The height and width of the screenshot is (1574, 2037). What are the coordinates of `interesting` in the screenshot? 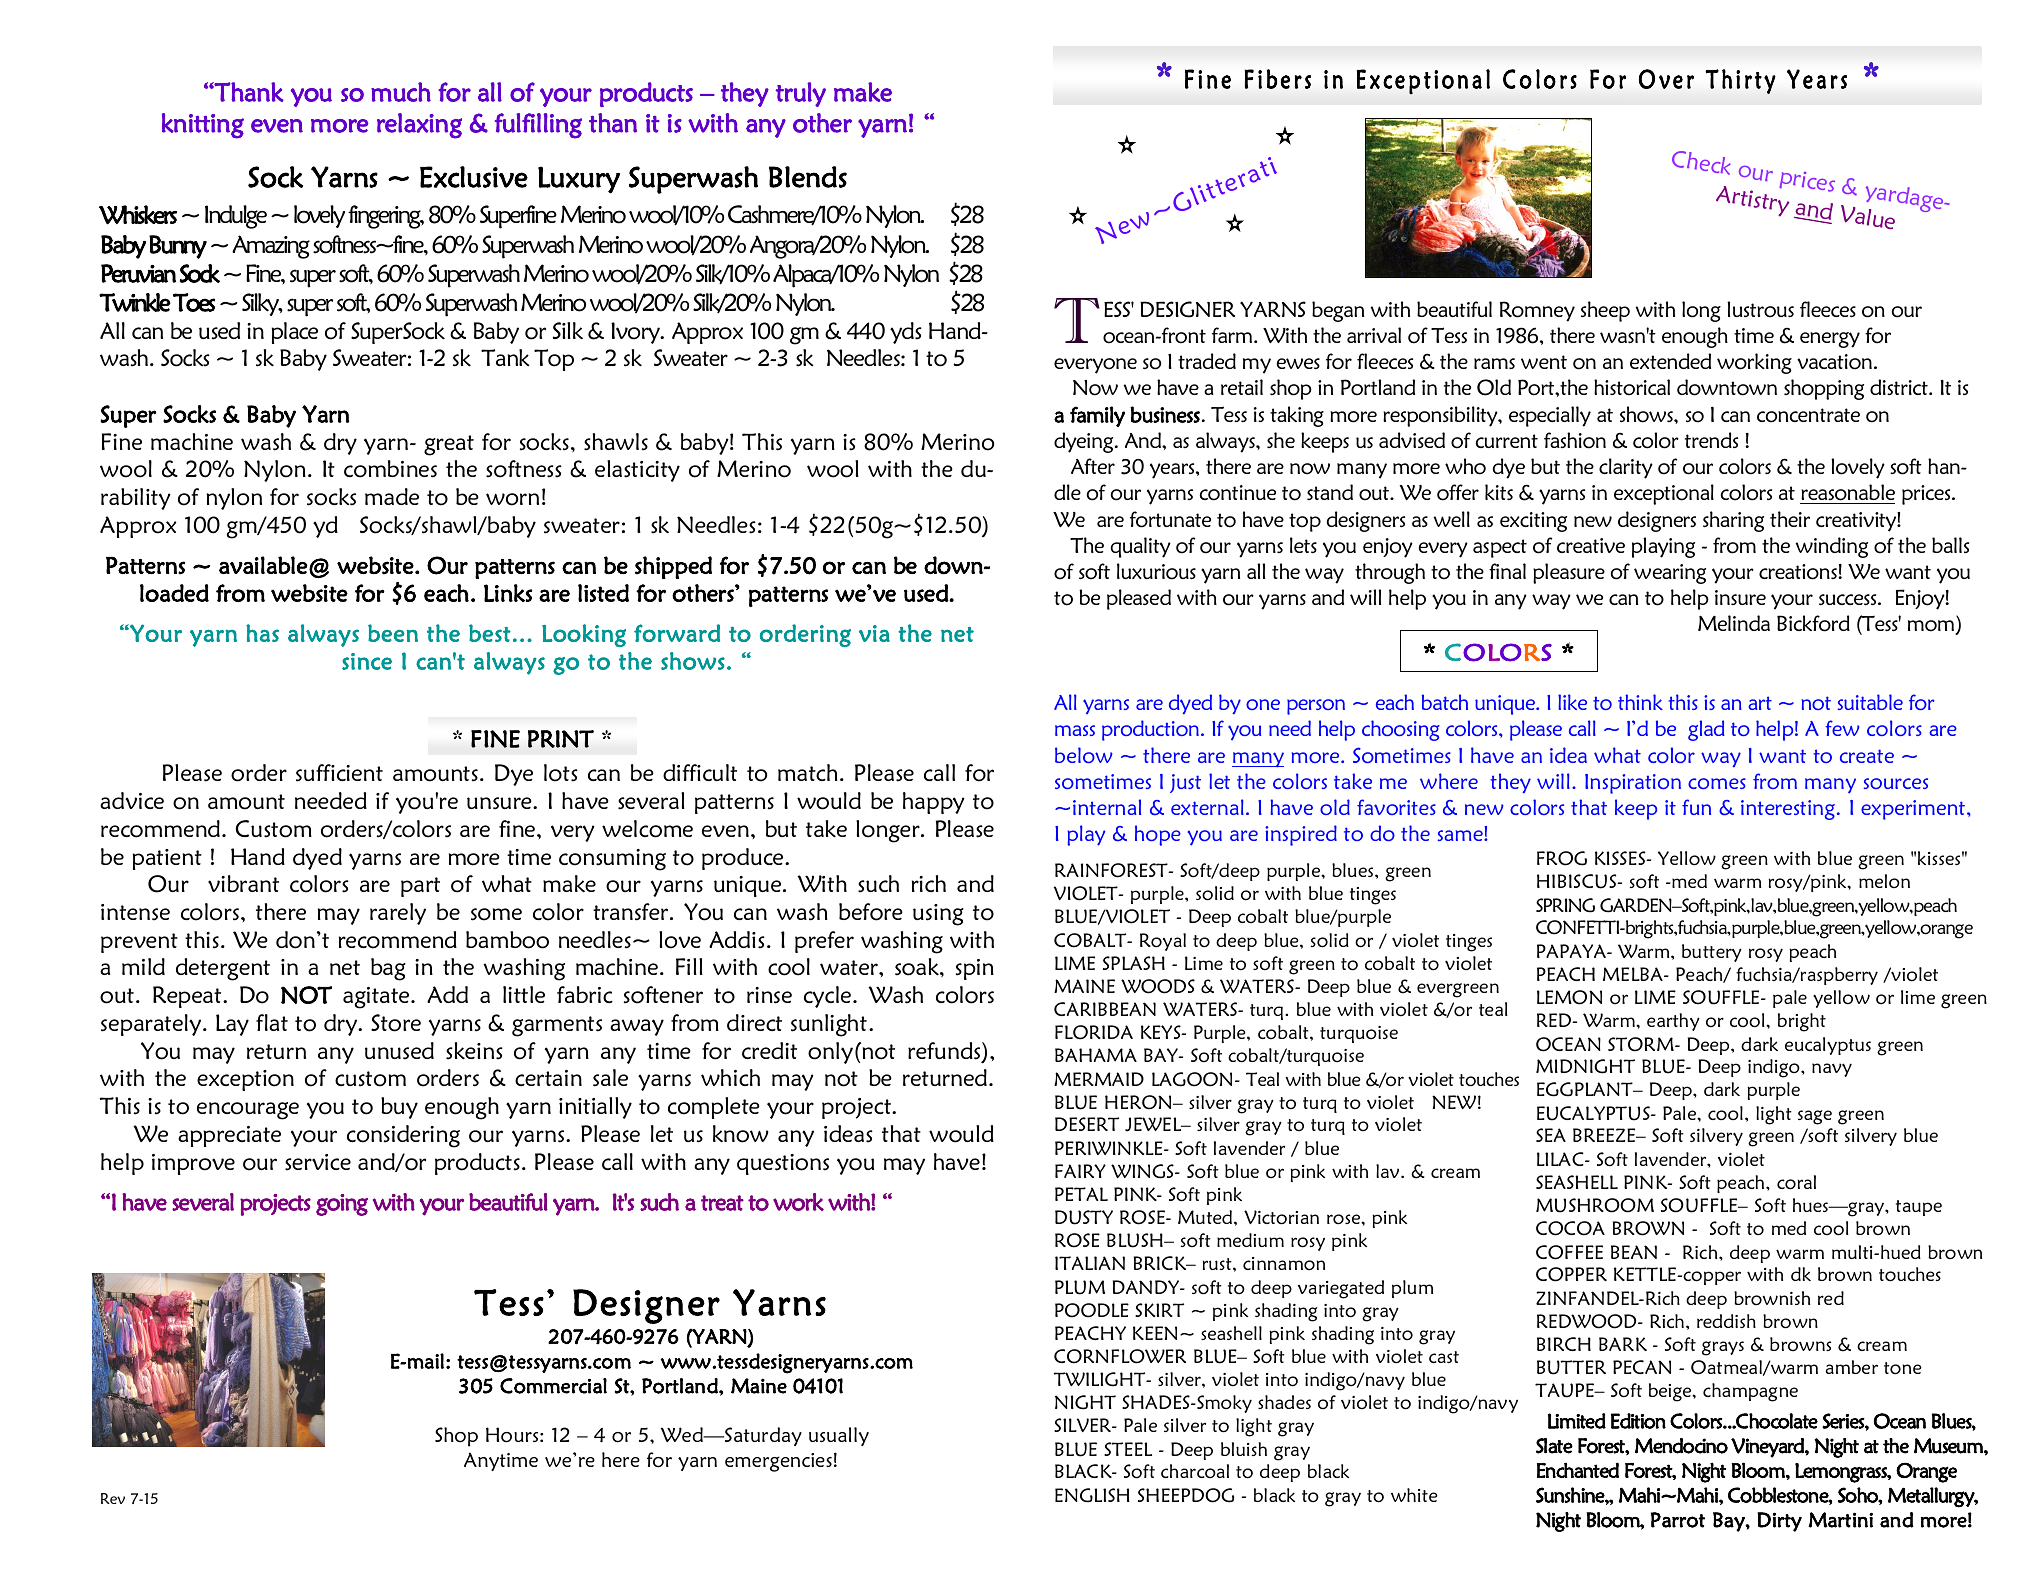 It's located at (1788, 810).
